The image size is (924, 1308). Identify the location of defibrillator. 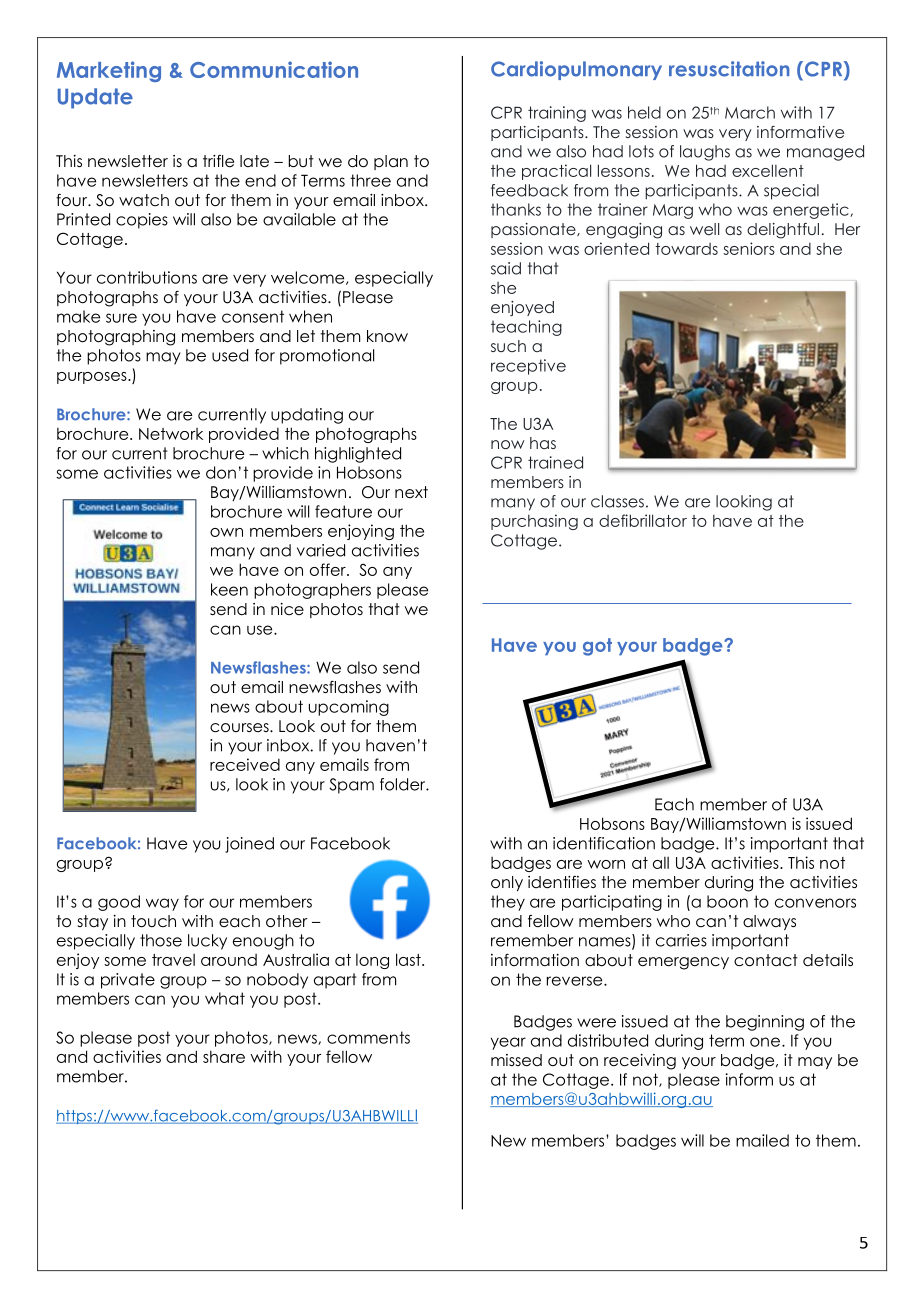
(643, 520).
